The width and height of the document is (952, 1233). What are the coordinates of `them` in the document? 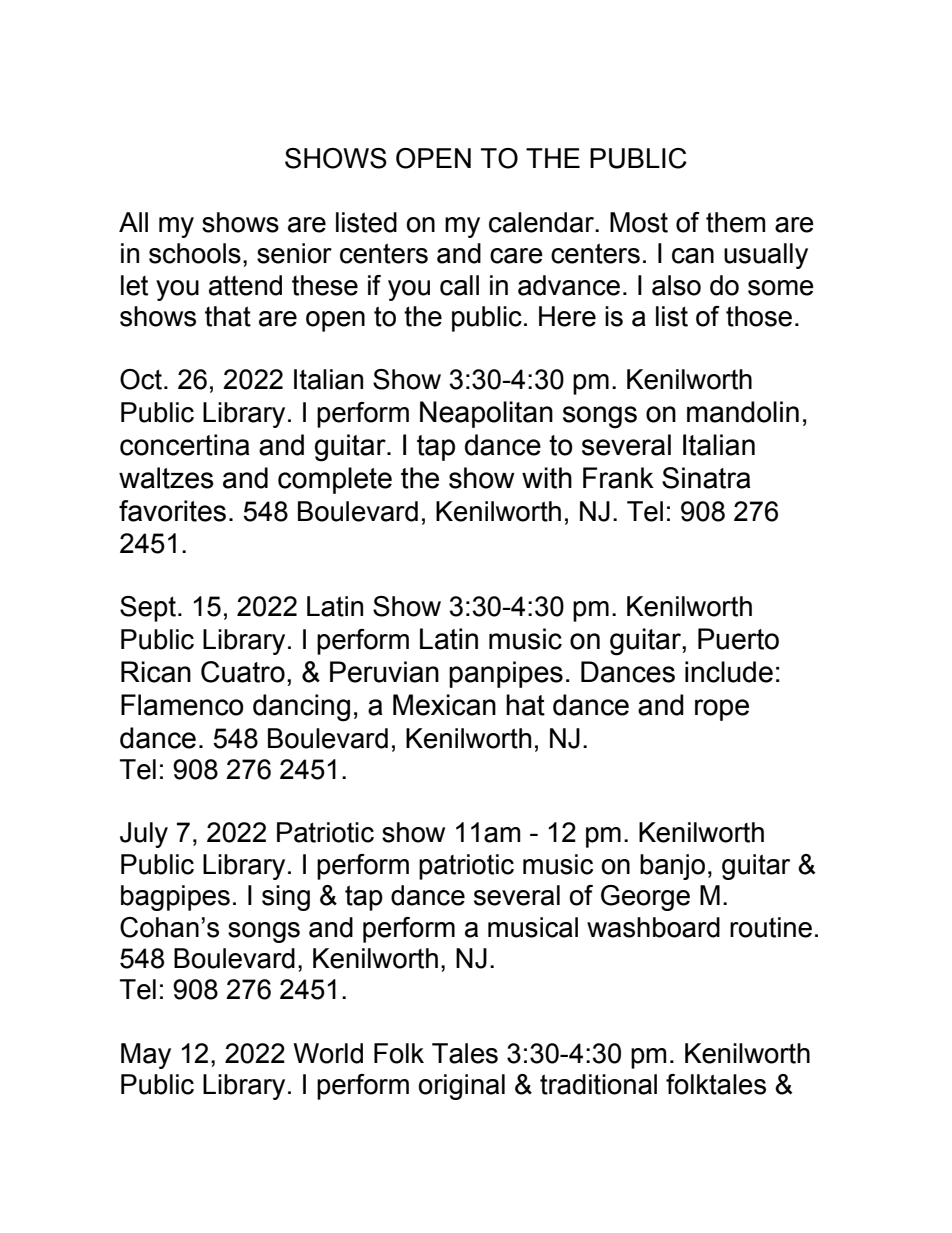 It's located at (735, 222).
